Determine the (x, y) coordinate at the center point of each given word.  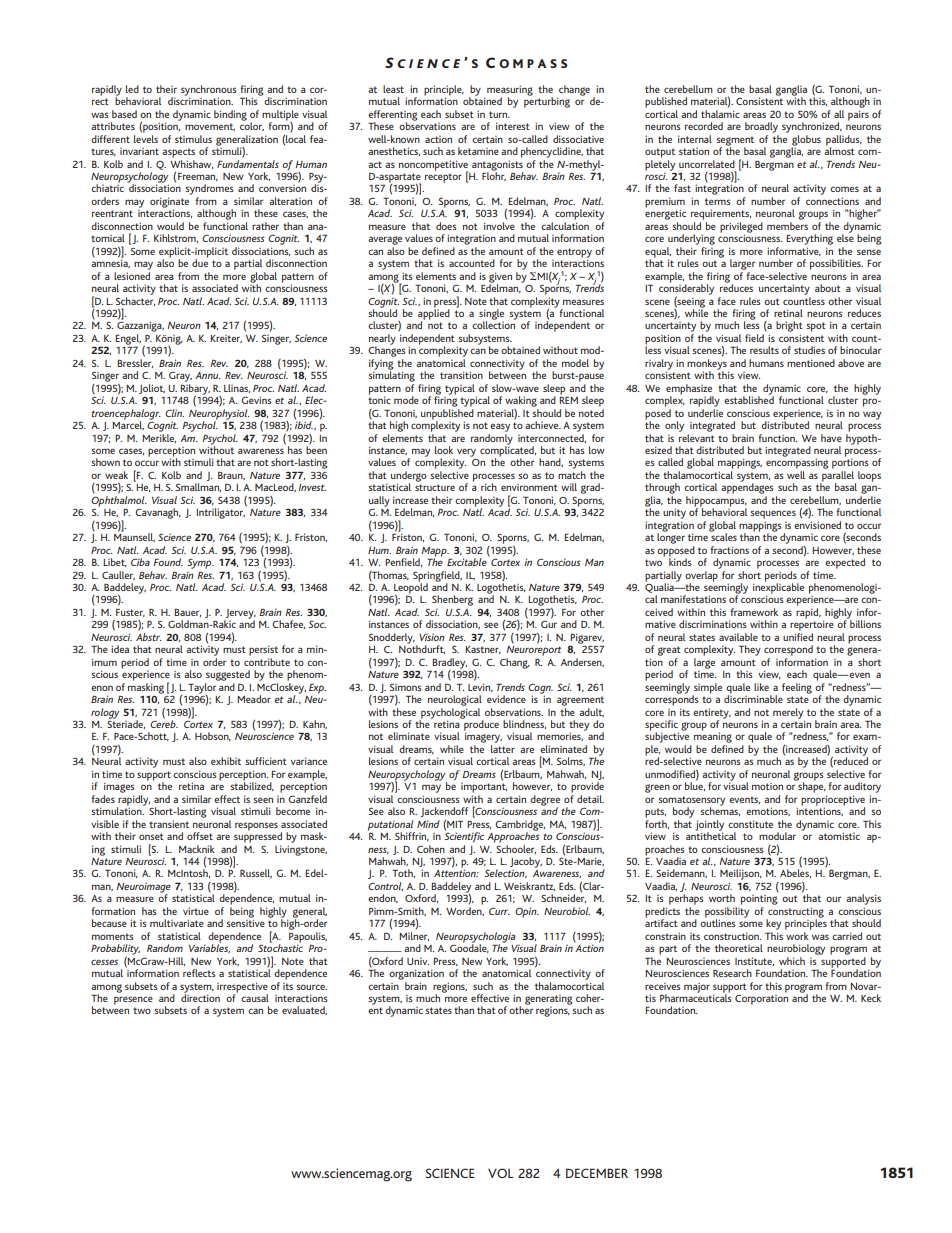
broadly (761, 127)
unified (798, 637)
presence (133, 1000)
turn (499, 114)
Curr (499, 911)
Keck (871, 998)
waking (521, 401)
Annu (208, 375)
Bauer (187, 613)
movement (210, 127)
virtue (196, 911)
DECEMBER (597, 1173)
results (764, 350)
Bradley (449, 664)
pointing (759, 900)
